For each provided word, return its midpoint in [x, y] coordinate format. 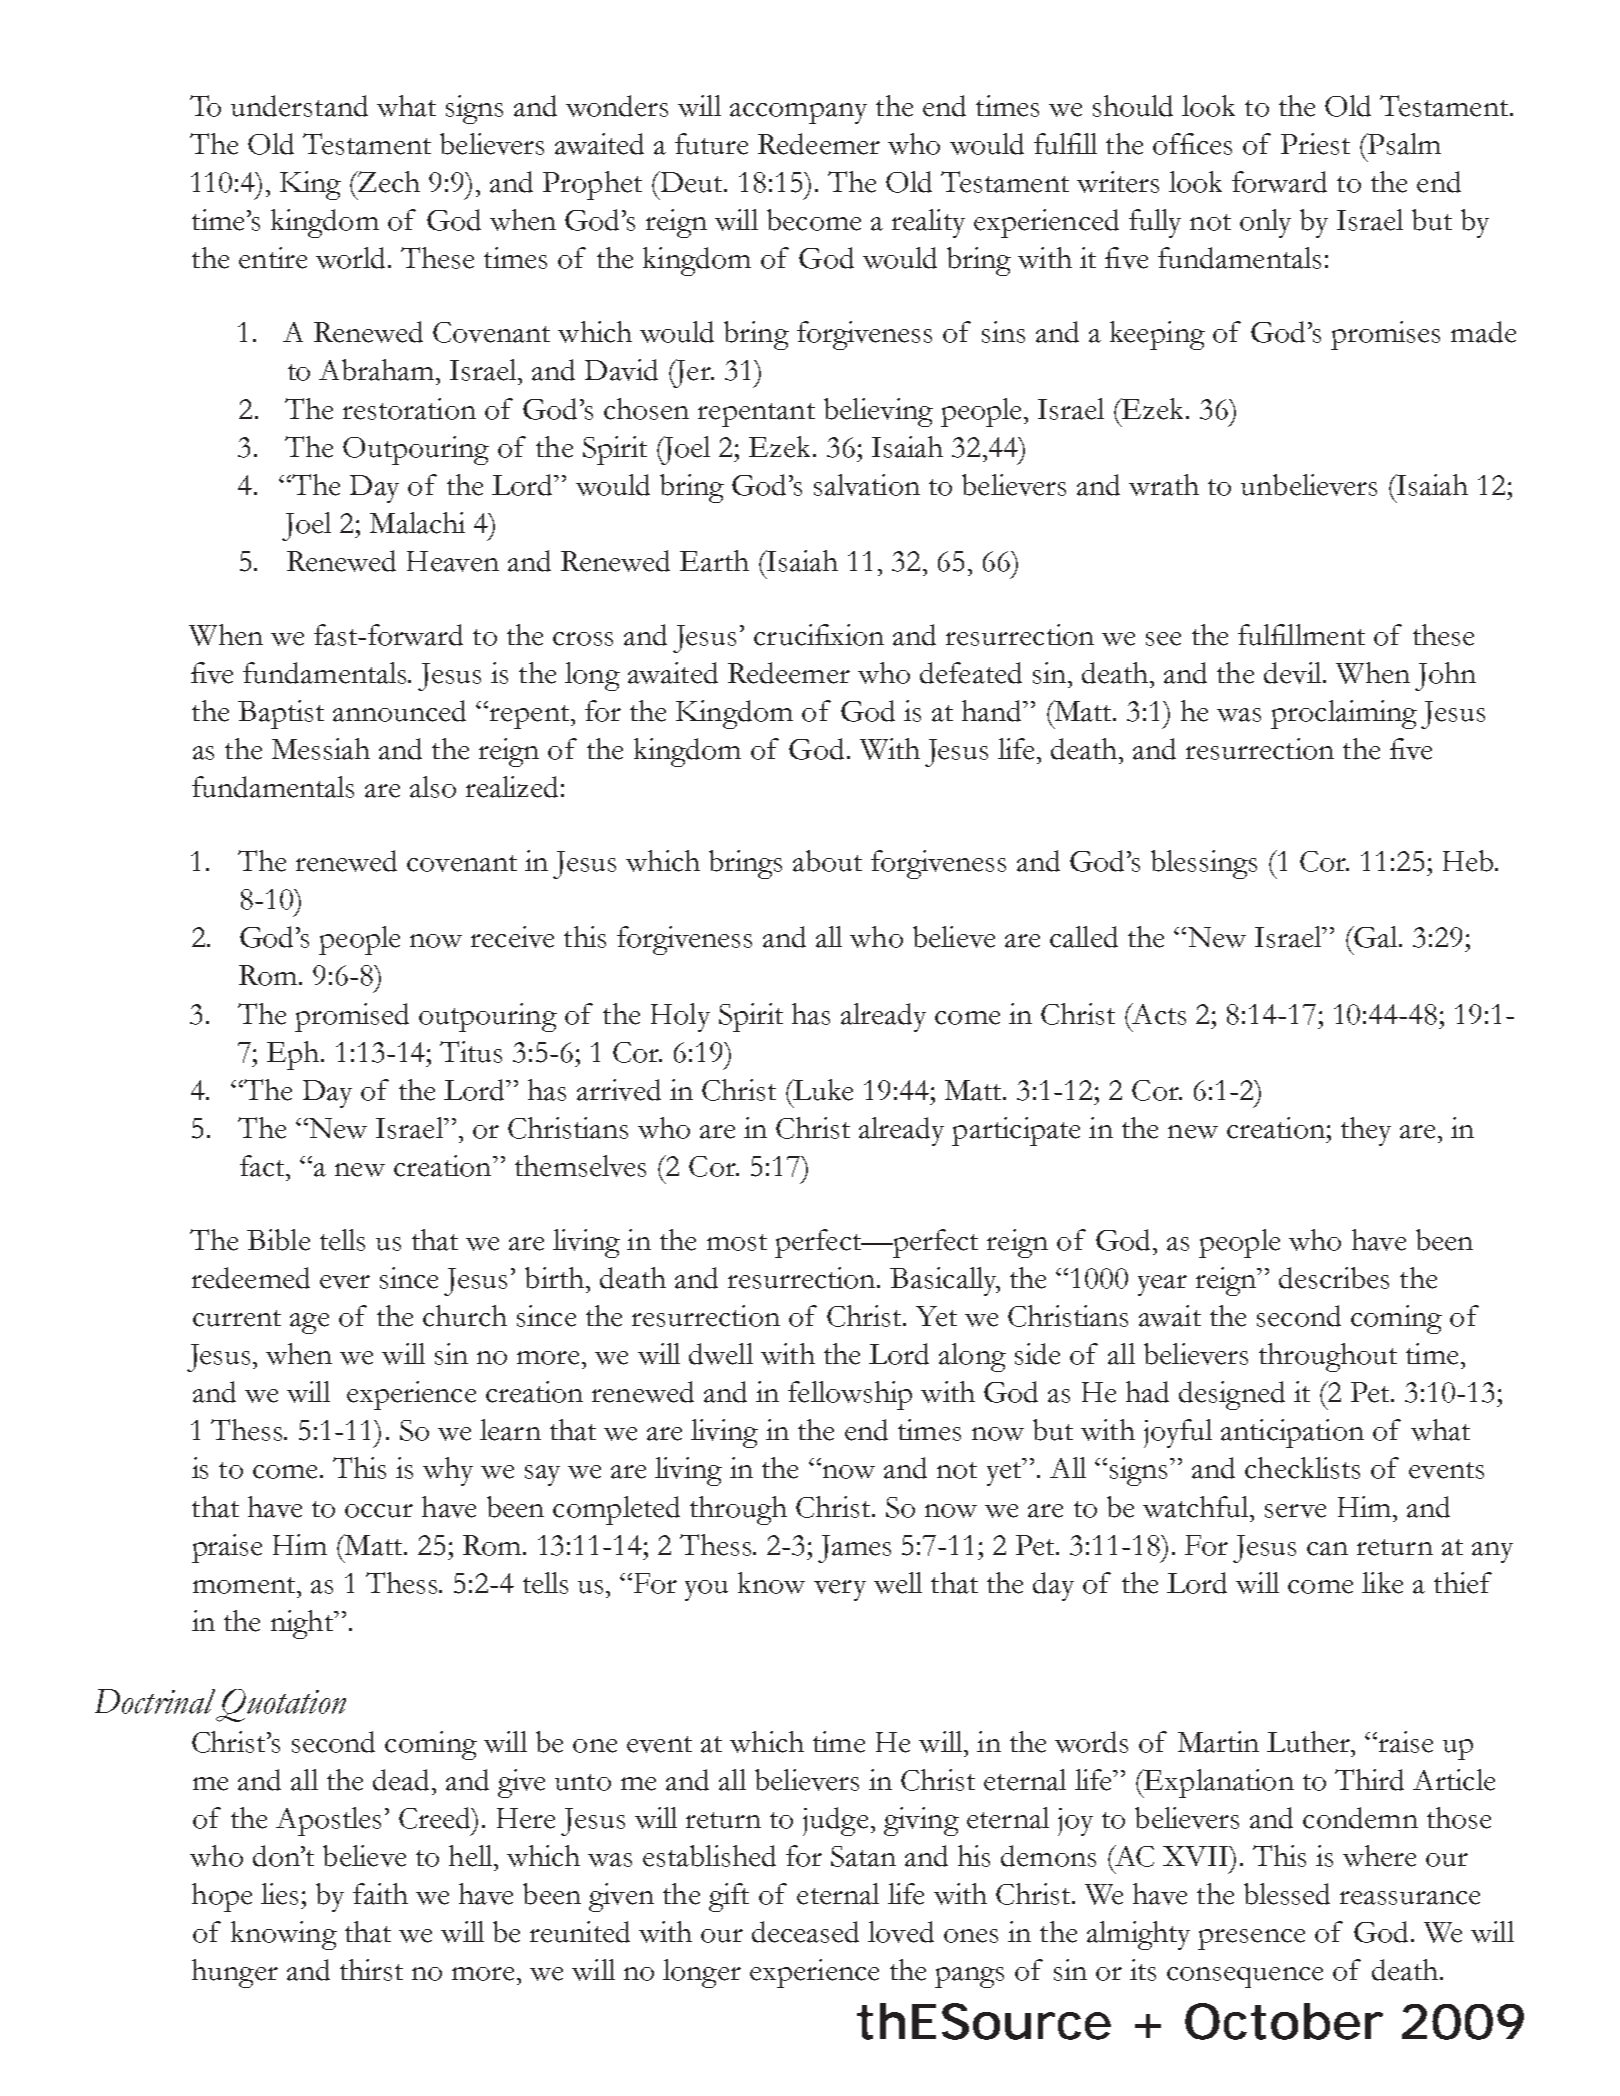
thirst [371, 1970]
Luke [822, 1090]
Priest [1315, 144]
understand [299, 106]
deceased [805, 1932]
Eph [294, 1055]
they [1366, 1131]
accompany [798, 113]
